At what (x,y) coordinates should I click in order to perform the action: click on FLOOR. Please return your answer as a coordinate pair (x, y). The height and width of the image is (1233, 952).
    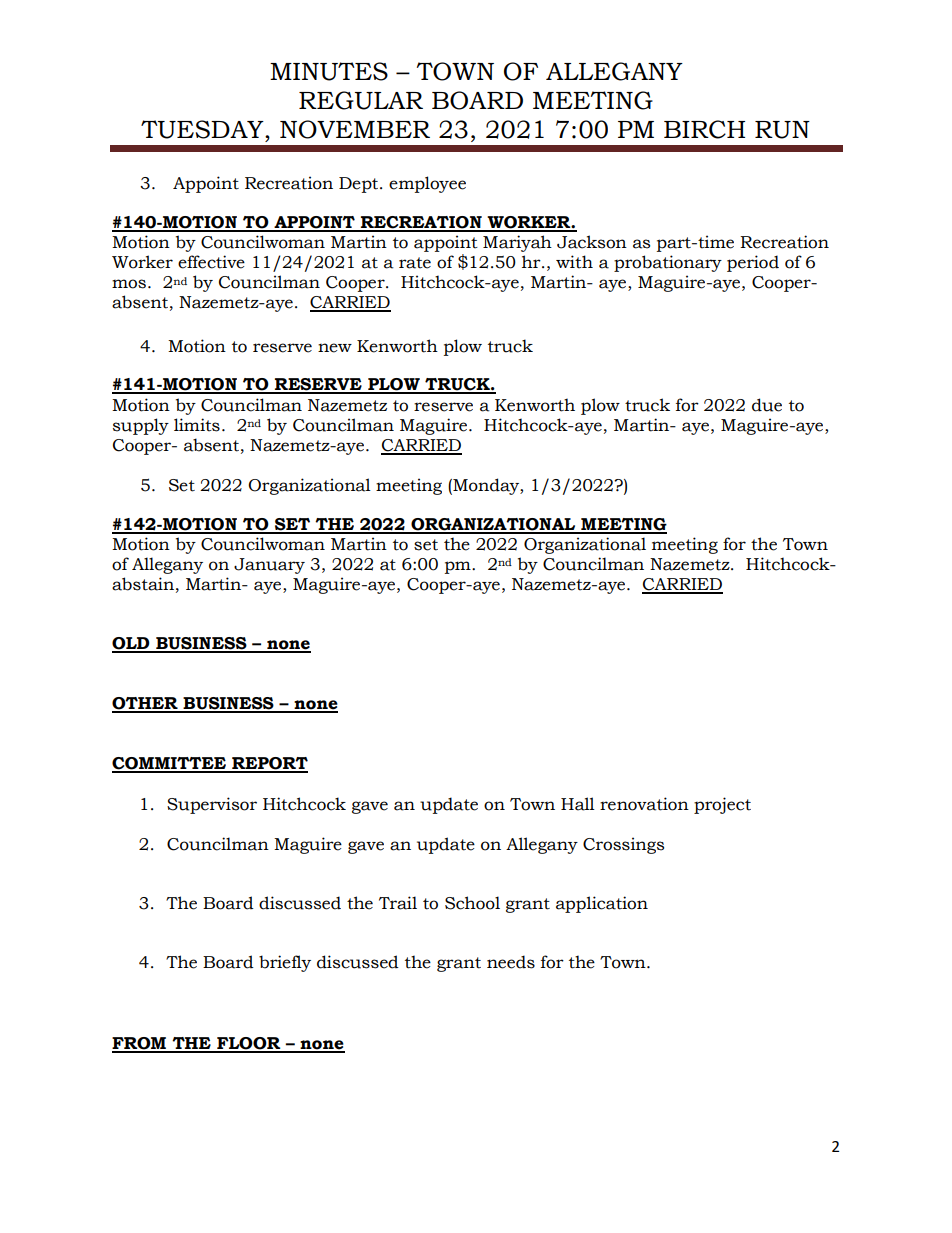
    Looking at the image, I should click on (249, 1044).
